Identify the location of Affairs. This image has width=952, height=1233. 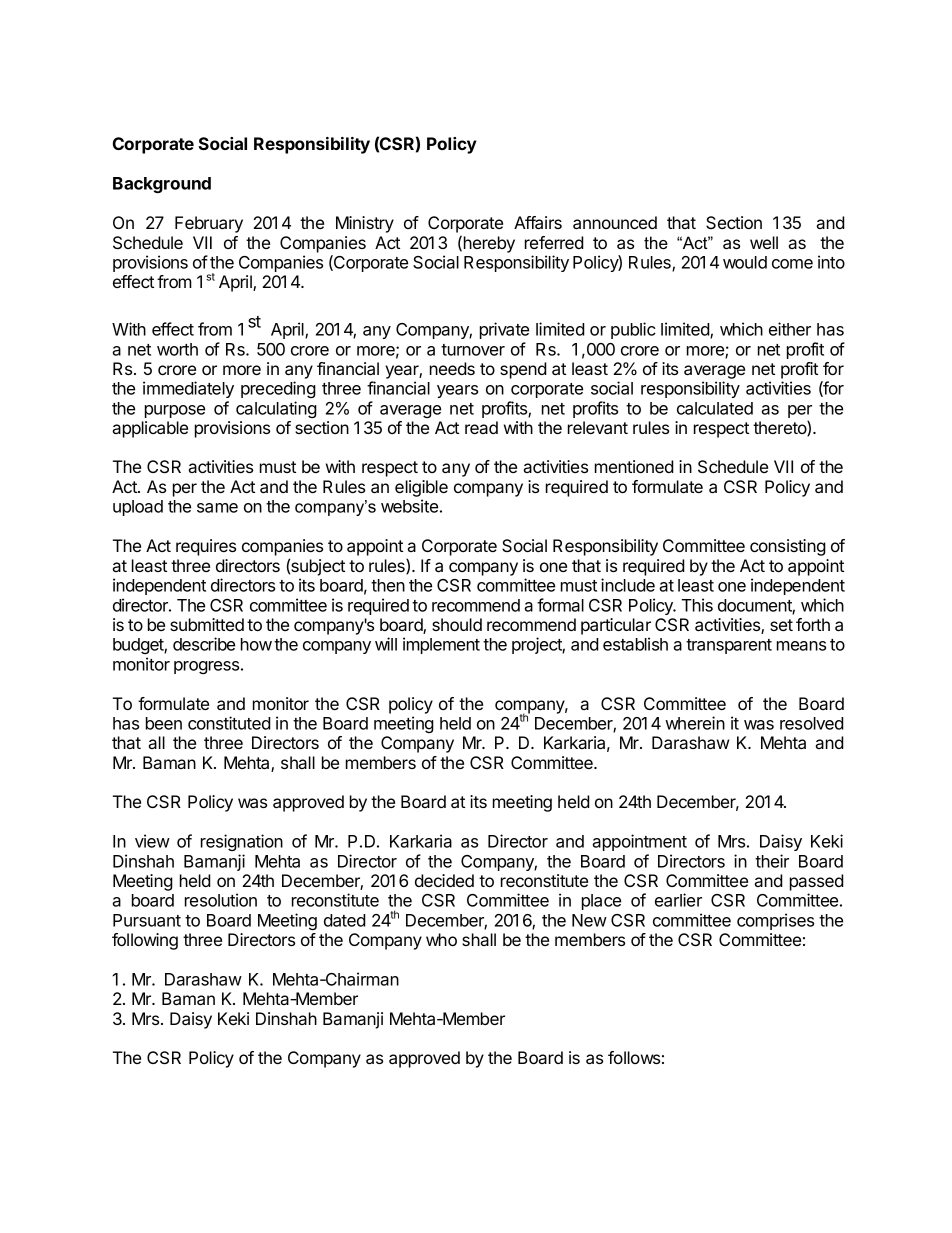
(538, 222).
